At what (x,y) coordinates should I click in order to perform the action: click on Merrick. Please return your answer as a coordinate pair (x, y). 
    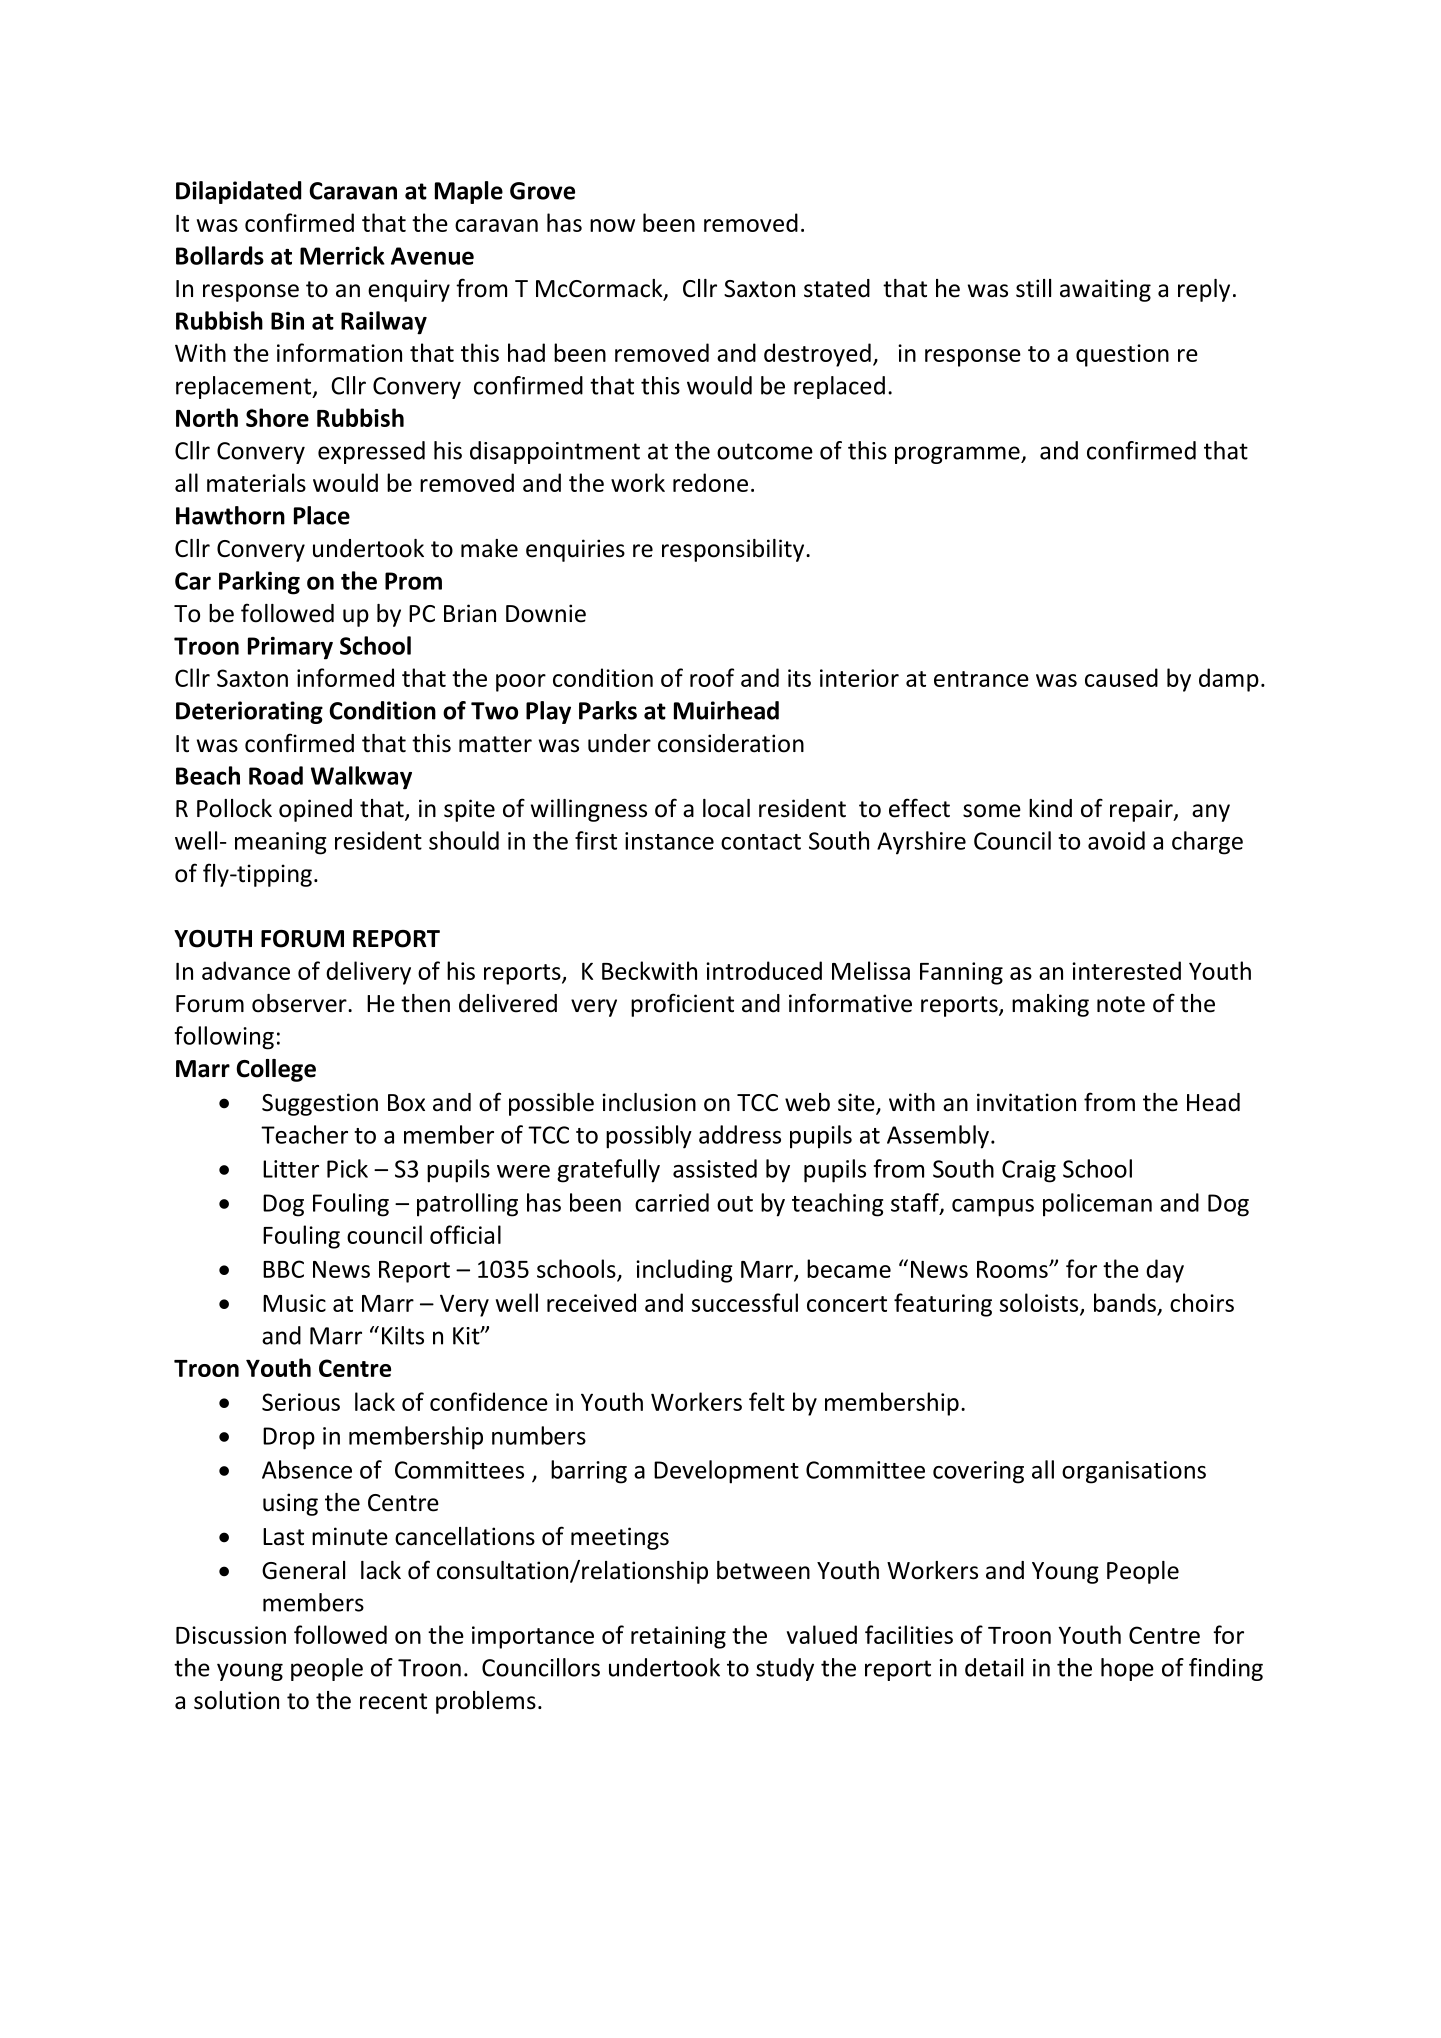
    Looking at the image, I should click on (342, 255).
